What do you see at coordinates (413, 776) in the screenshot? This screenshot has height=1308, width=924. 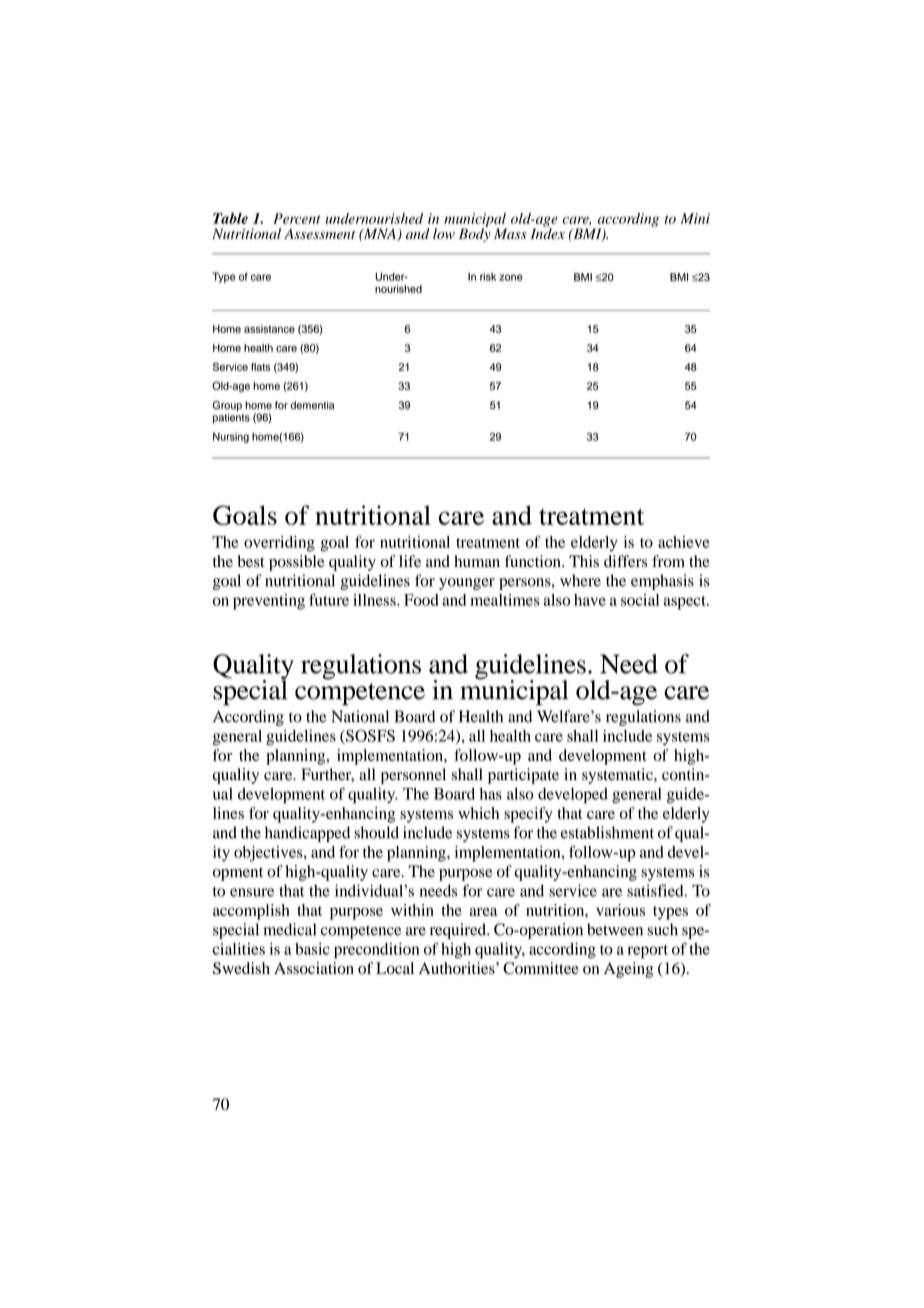 I see `personnel` at bounding box center [413, 776].
